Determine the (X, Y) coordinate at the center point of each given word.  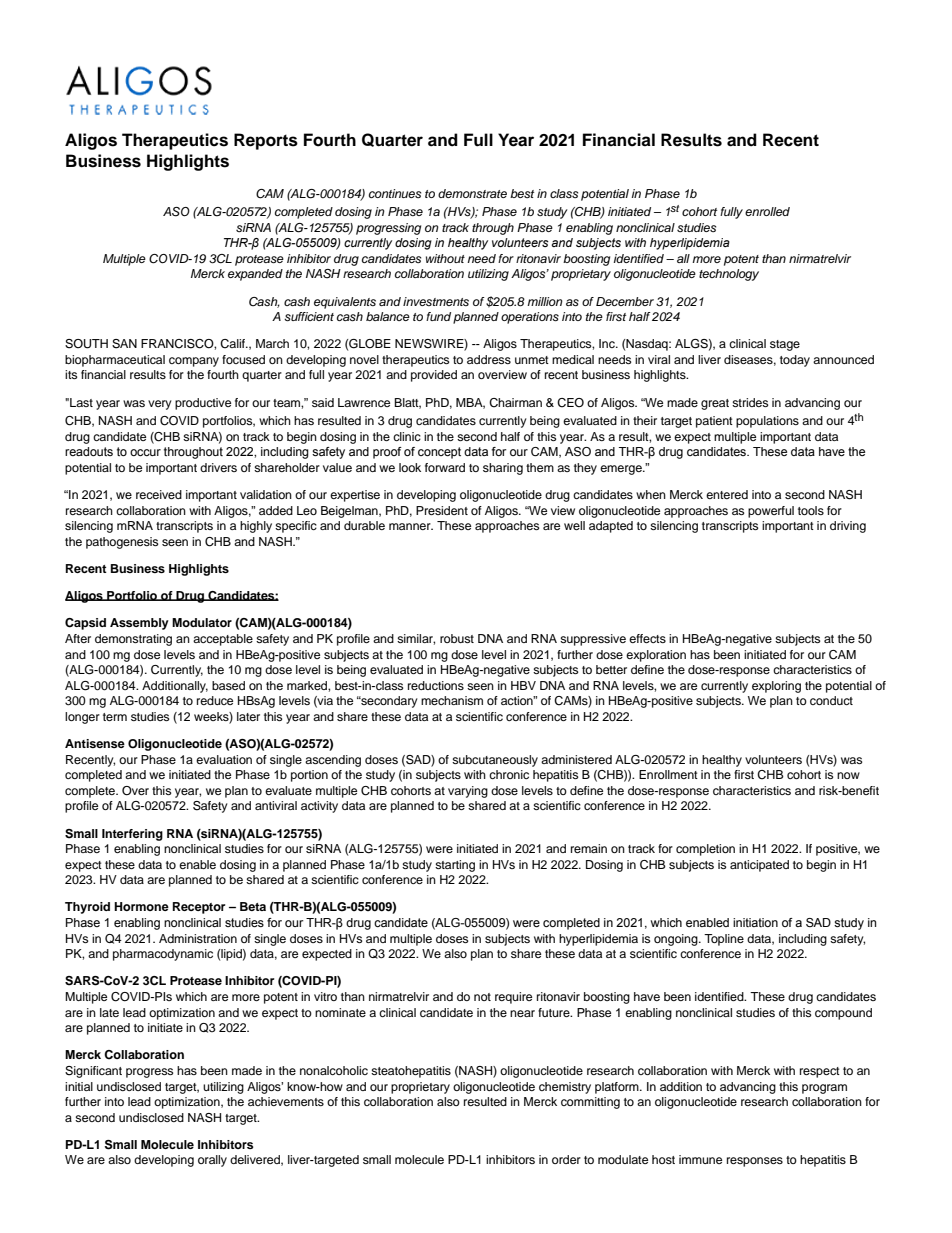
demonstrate (472, 193)
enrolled (767, 211)
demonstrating (133, 640)
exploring (776, 687)
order (566, 1159)
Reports (266, 141)
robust (457, 638)
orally (212, 1161)
